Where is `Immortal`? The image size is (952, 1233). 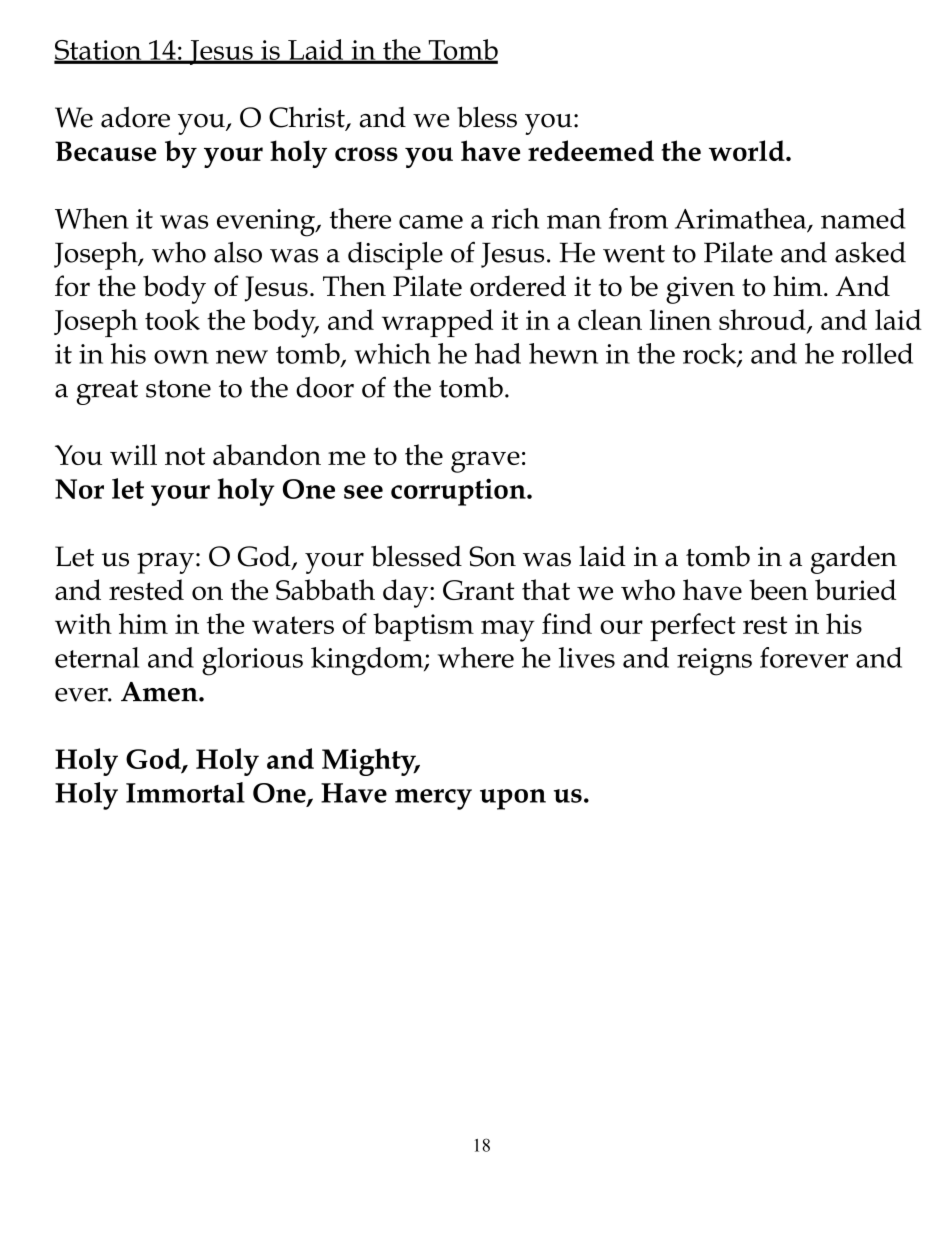
Immortal is located at coordinates (185, 792).
